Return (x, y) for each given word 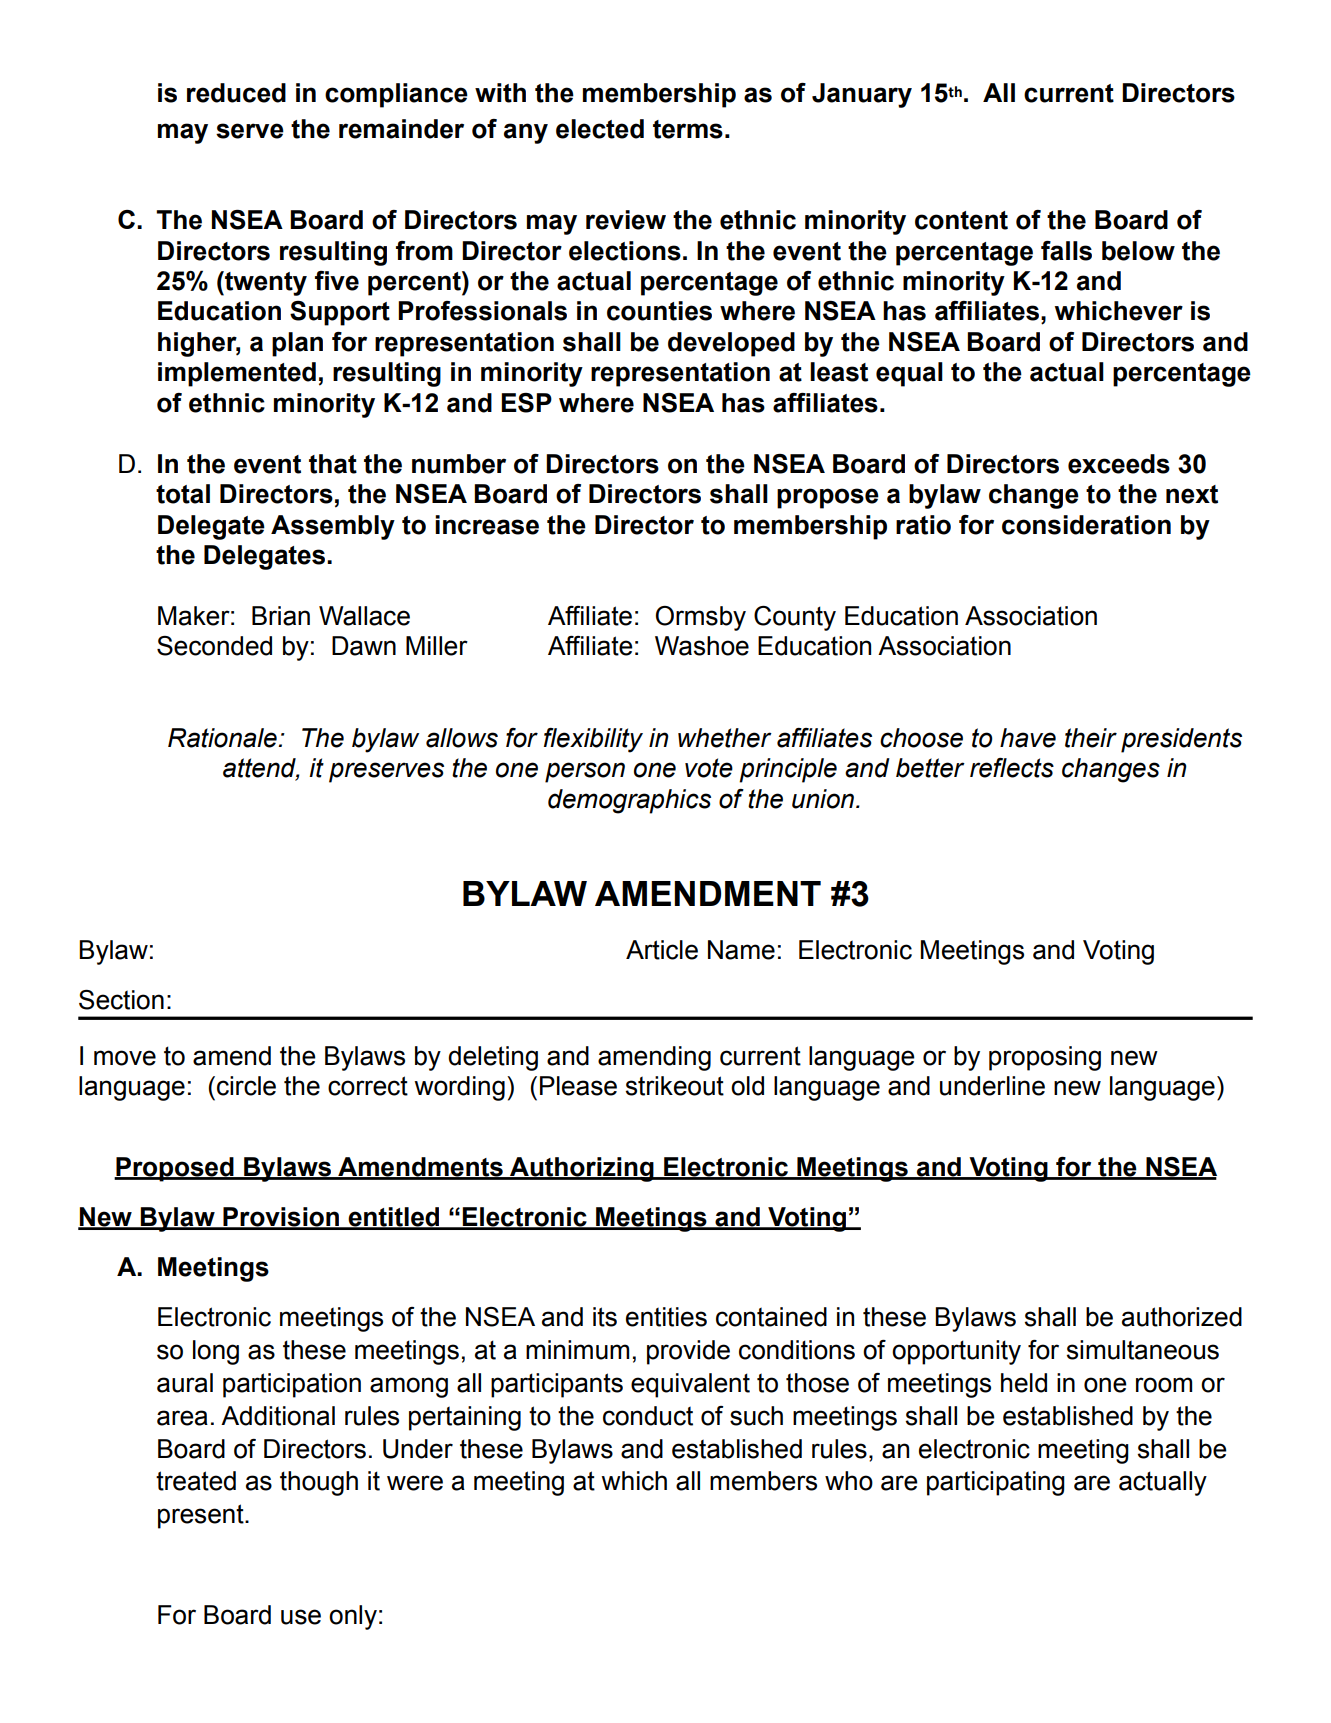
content (961, 220)
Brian (281, 616)
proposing (1045, 1058)
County (795, 618)
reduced (236, 93)
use (301, 1617)
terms (688, 129)
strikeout (675, 1086)
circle (246, 1086)
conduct (648, 1416)
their (1091, 738)
